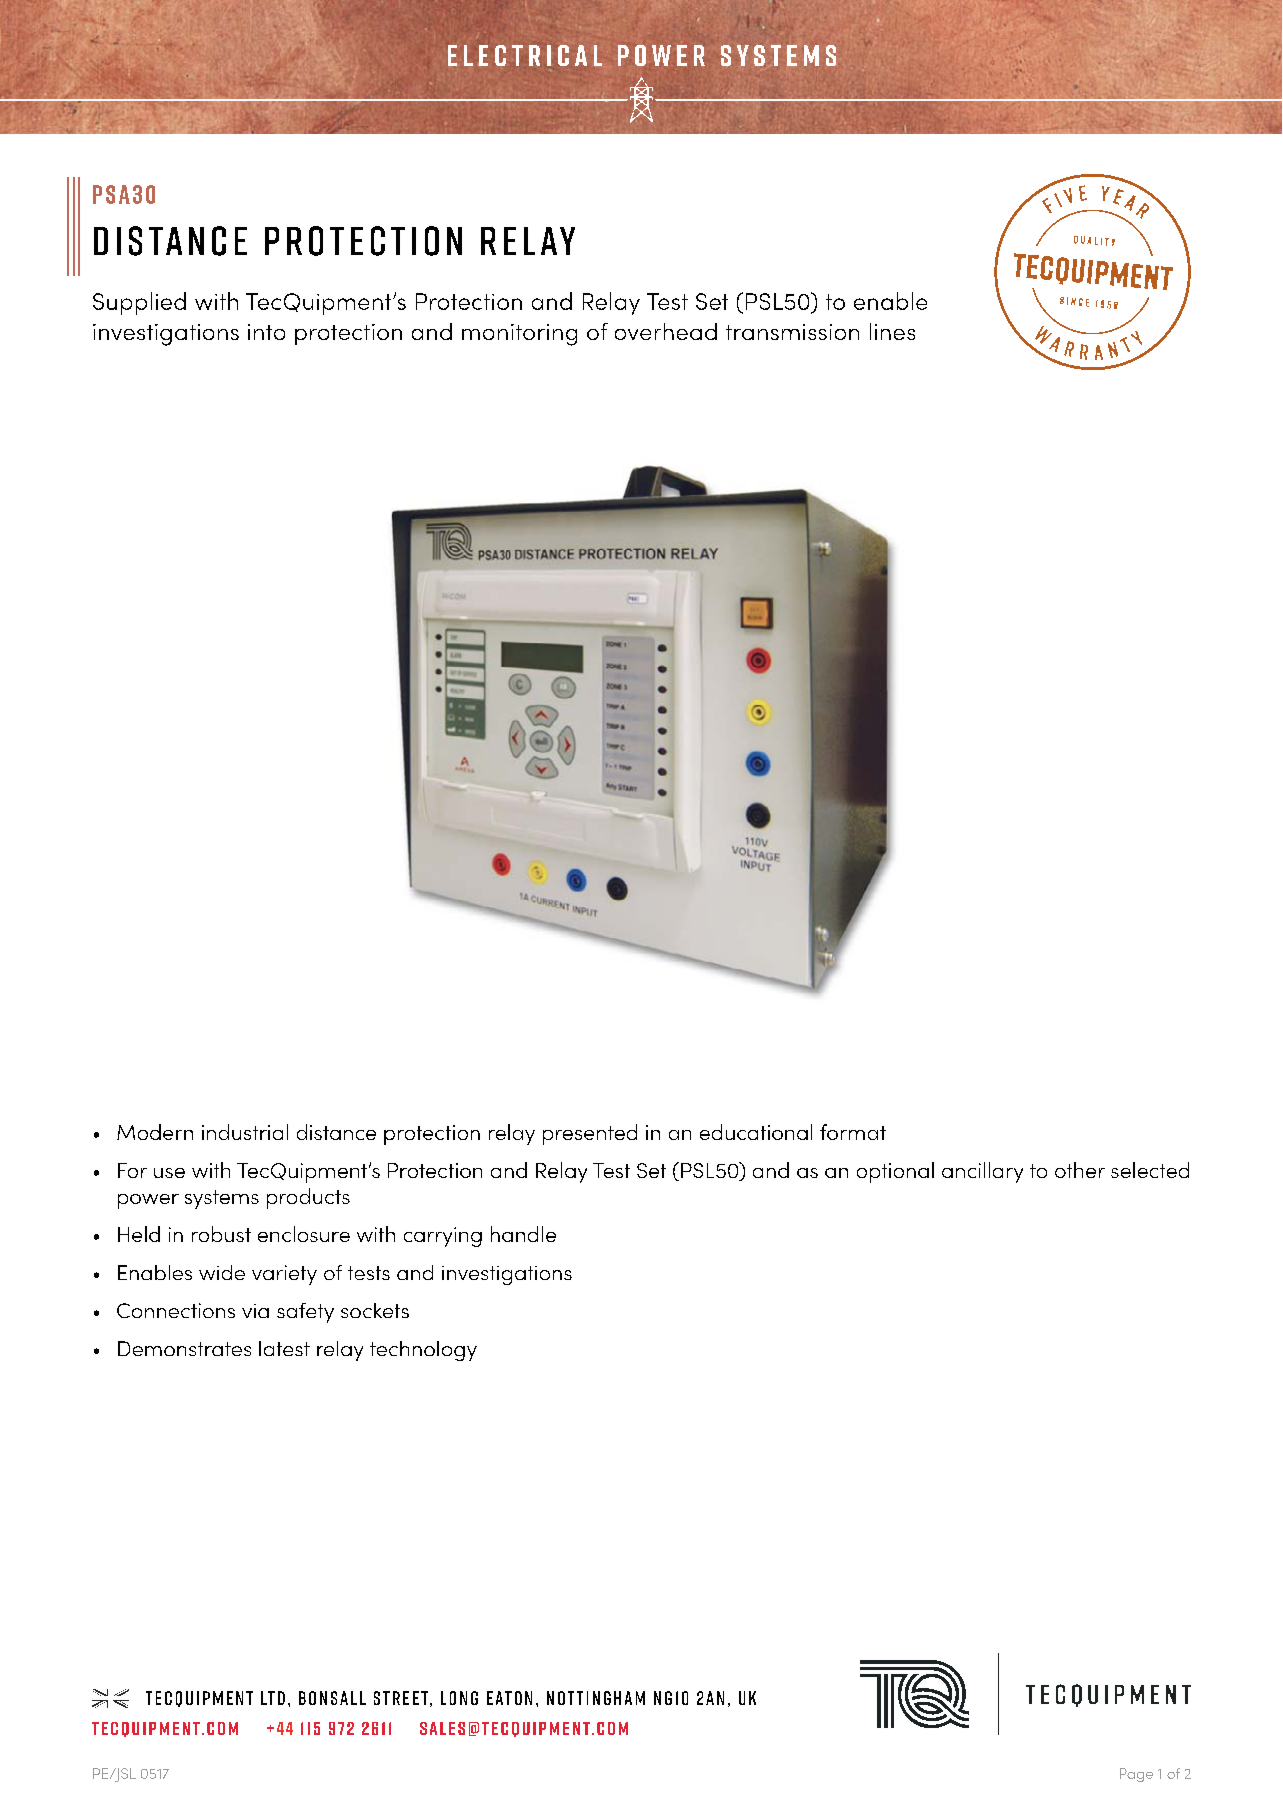 This image has width=1283, height=1815. I want to click on Supplied, so click(139, 303).
